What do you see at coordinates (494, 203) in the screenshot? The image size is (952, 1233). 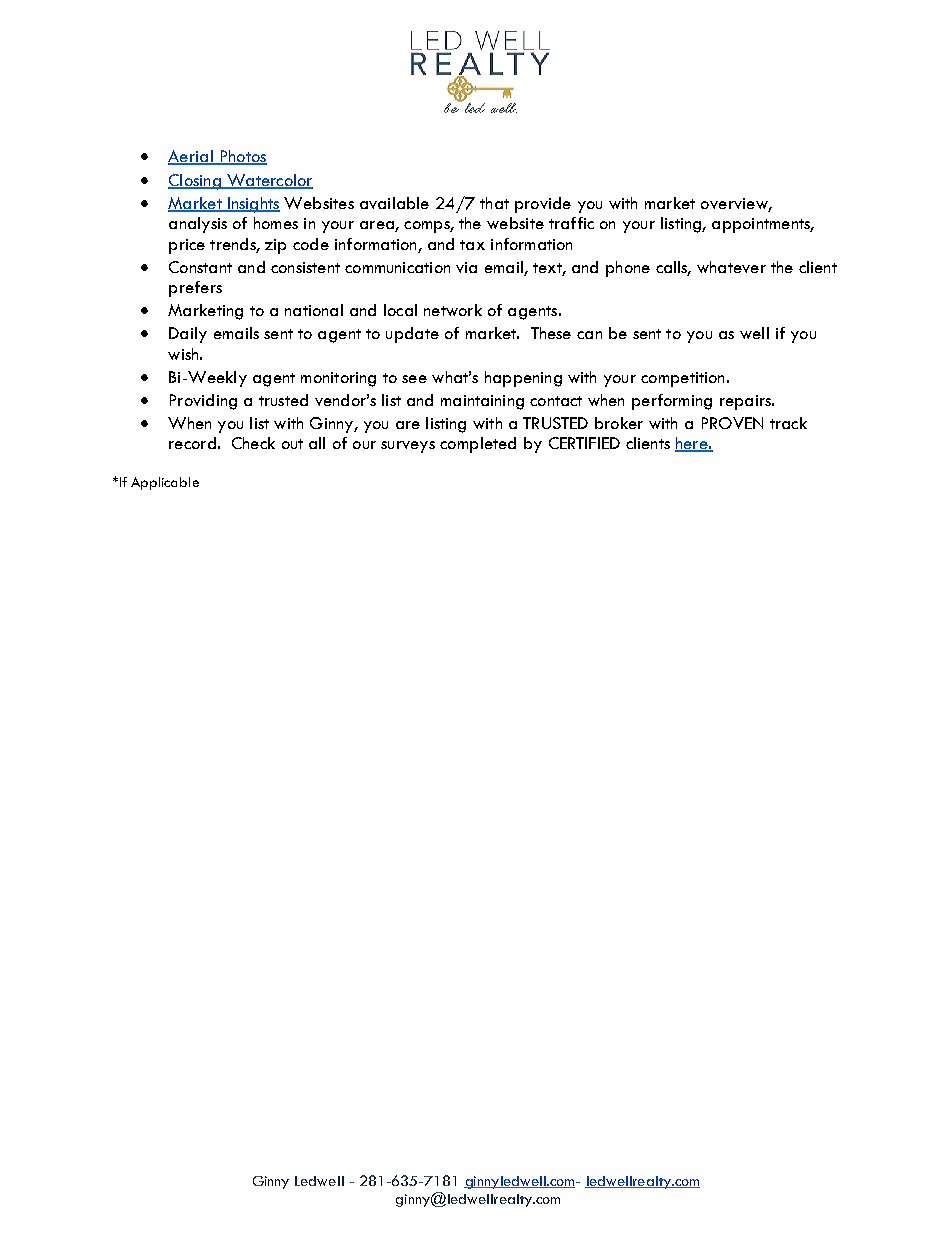 I see `that` at bounding box center [494, 203].
